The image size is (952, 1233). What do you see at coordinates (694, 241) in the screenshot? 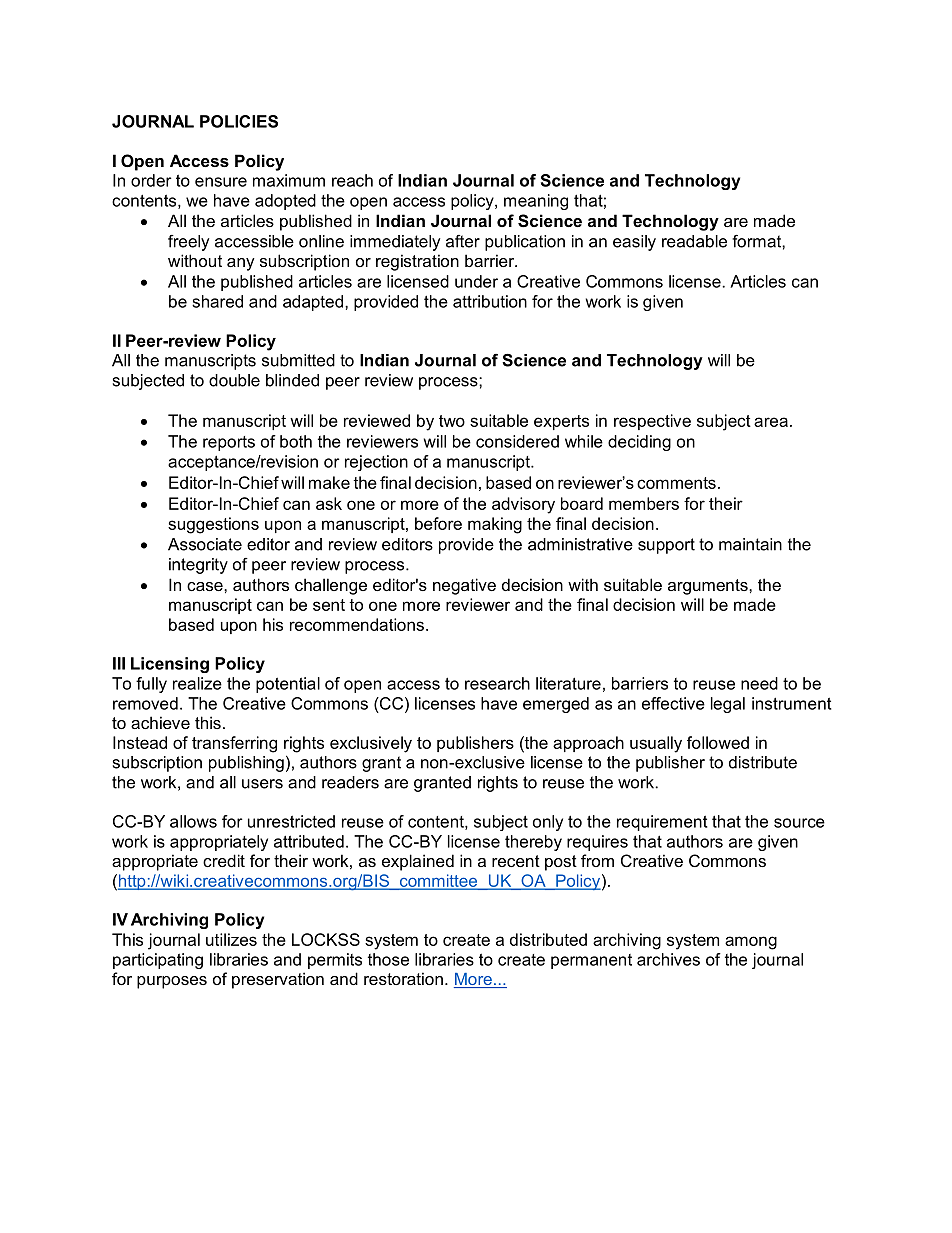
I see `readable` at bounding box center [694, 241].
